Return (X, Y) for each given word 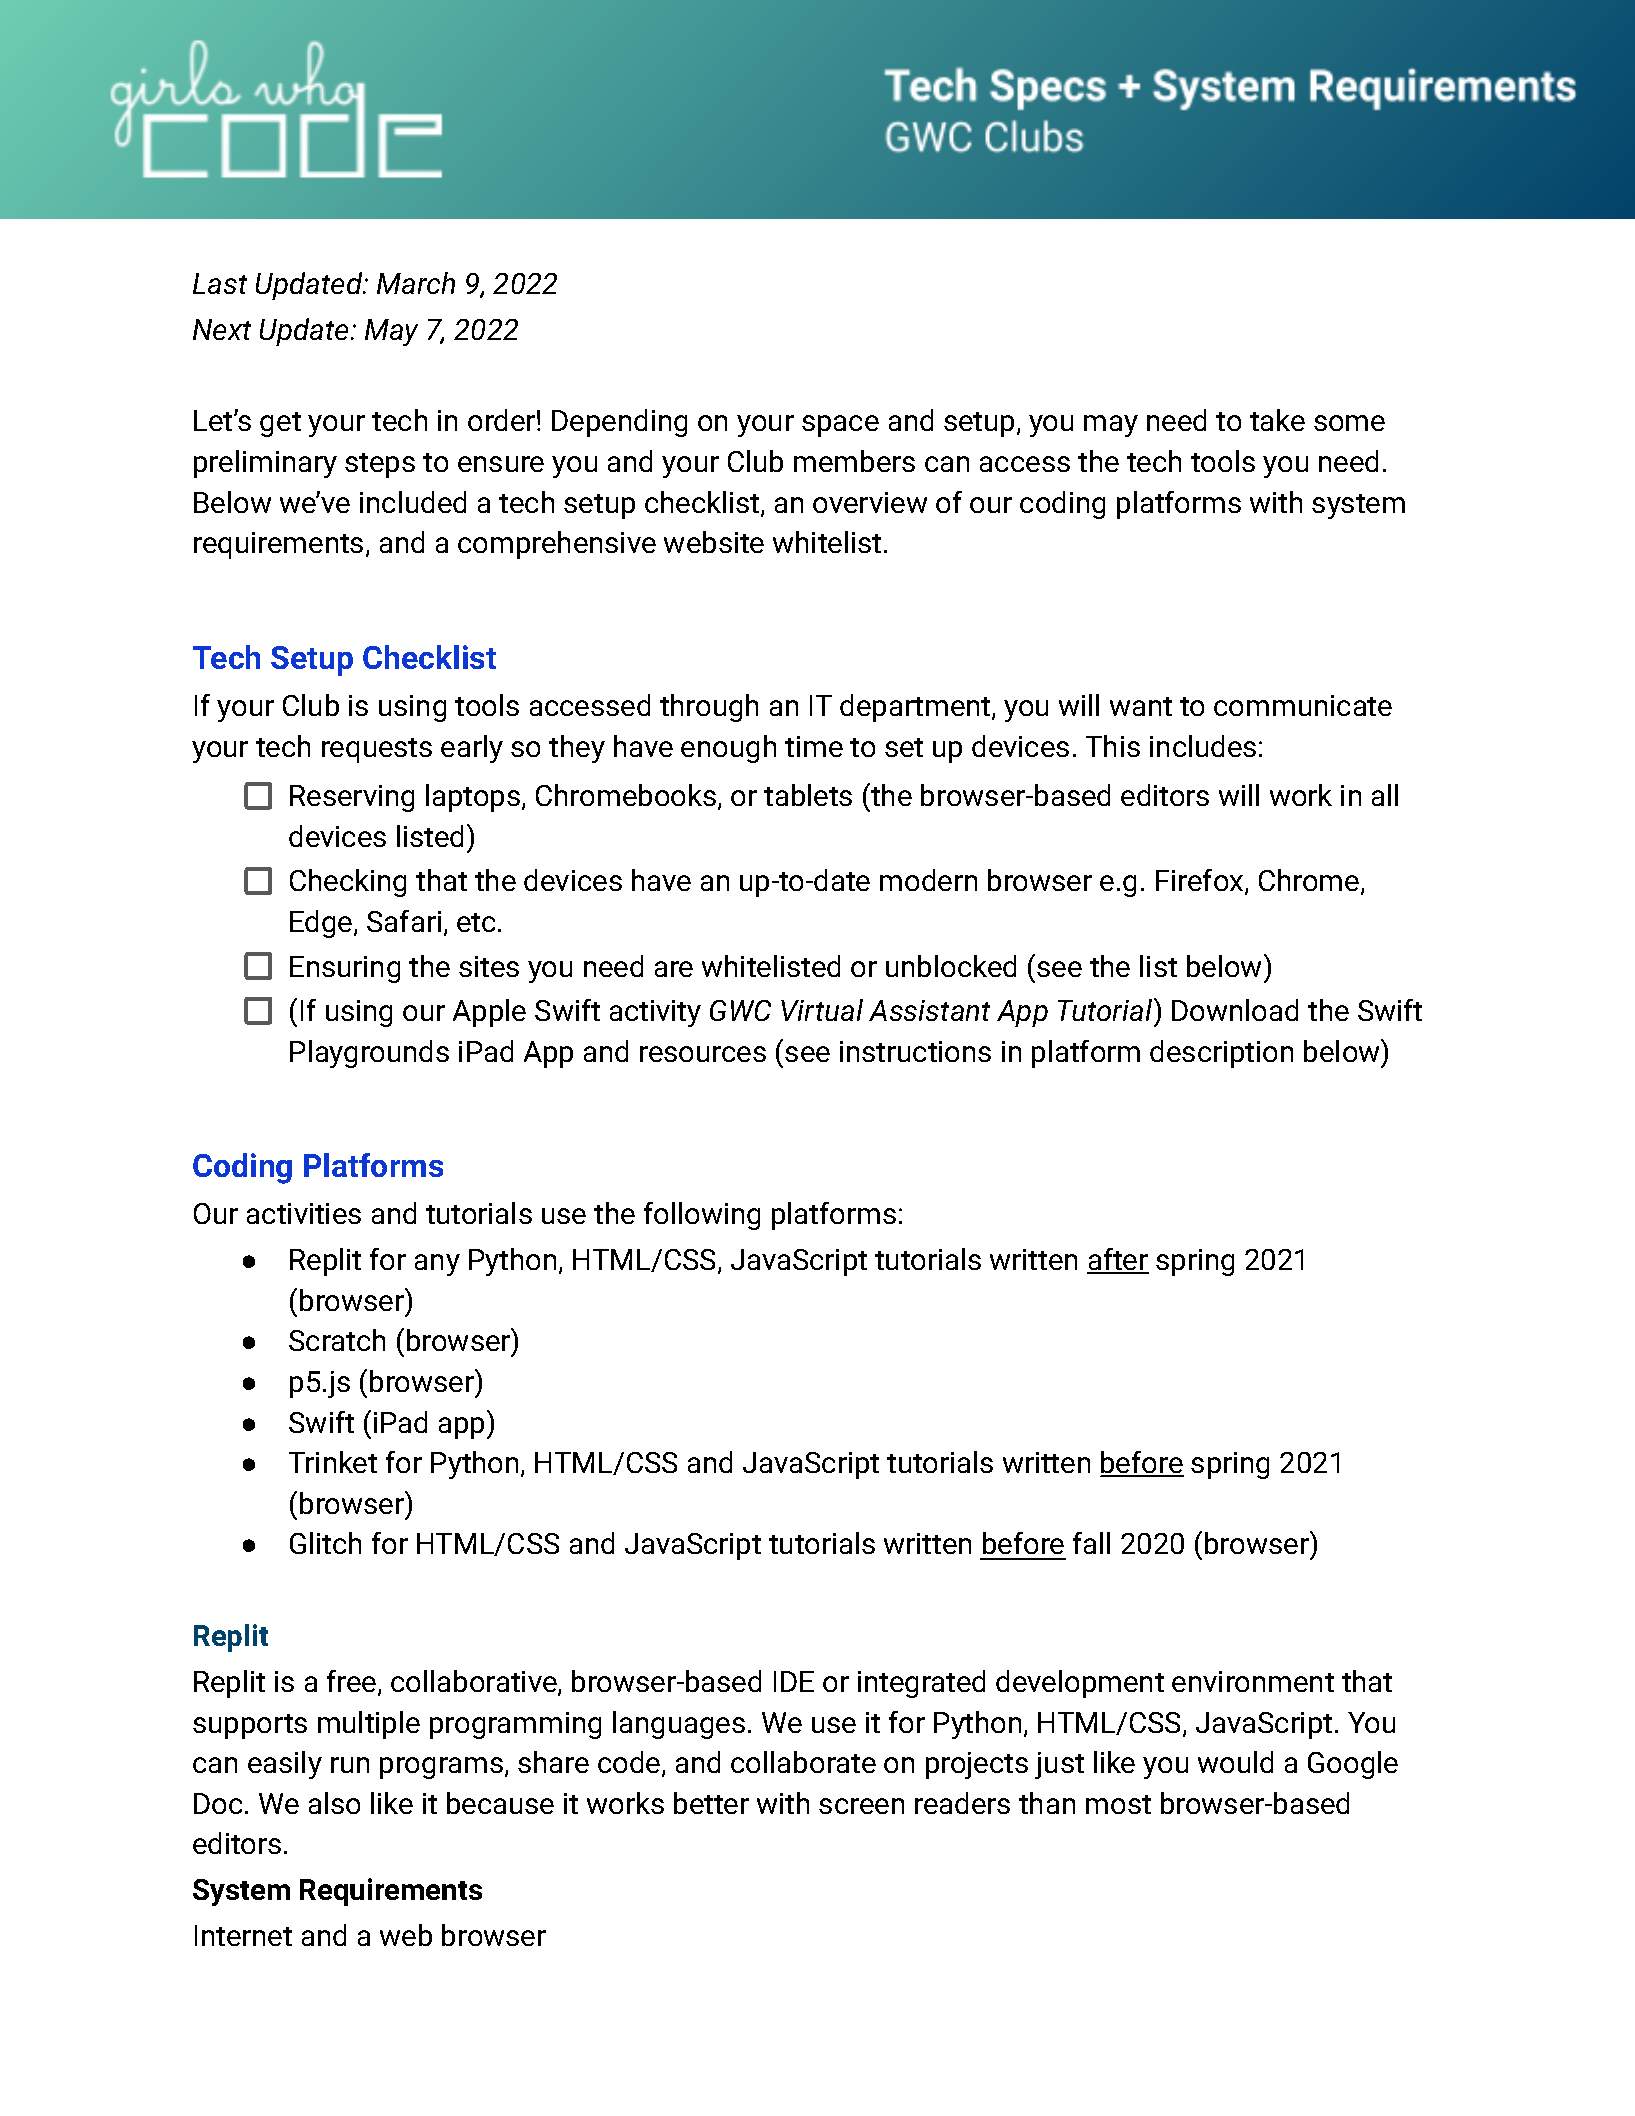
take (1277, 420)
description (1221, 1054)
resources (703, 1054)
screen (861, 1806)
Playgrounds (369, 1054)
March (416, 283)
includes (1203, 746)
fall (1091, 1543)
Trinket (333, 1462)
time (814, 746)
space (840, 426)
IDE (794, 1681)
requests (377, 750)
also (334, 1803)
